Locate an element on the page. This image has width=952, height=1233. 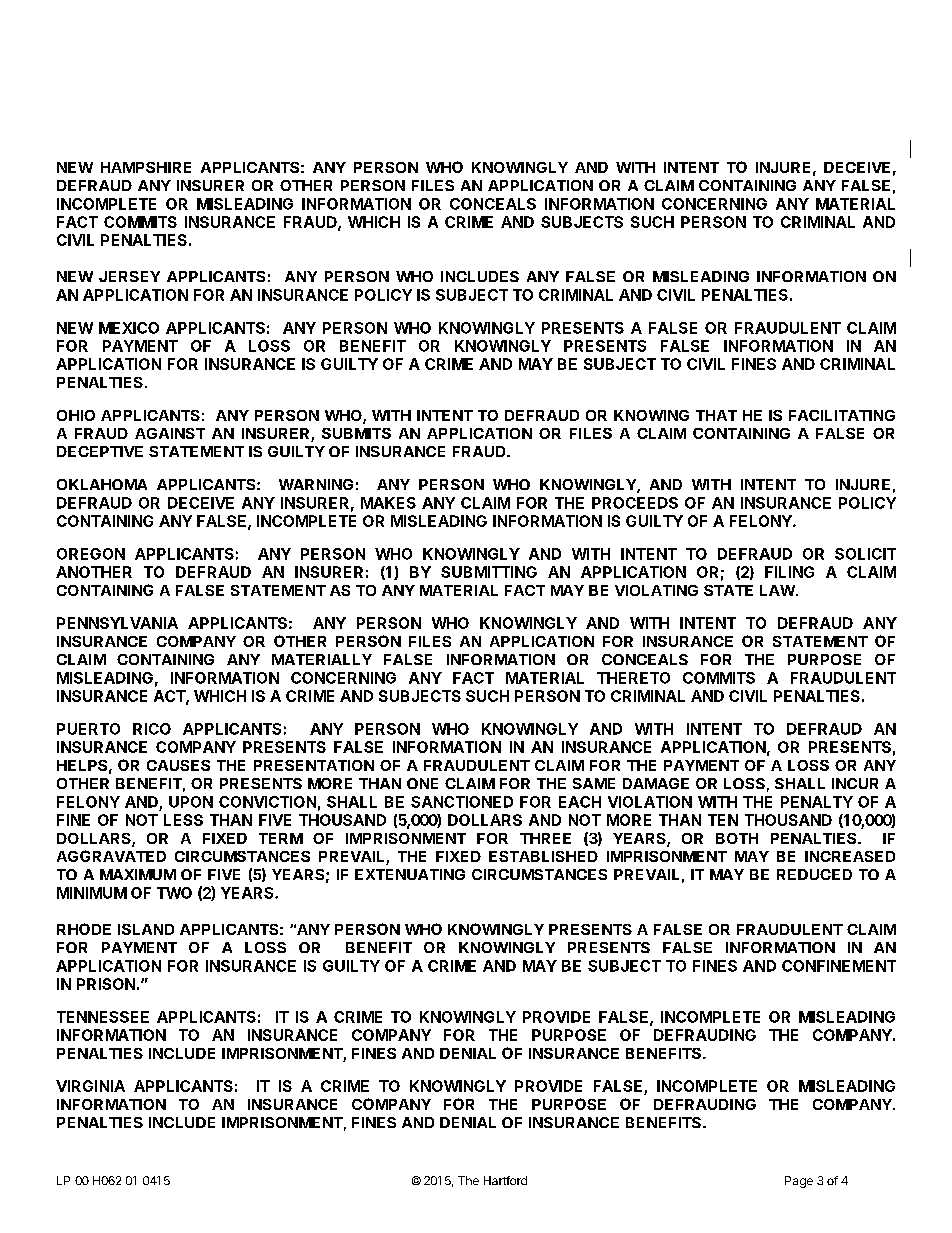
RICO is located at coordinates (152, 729).
